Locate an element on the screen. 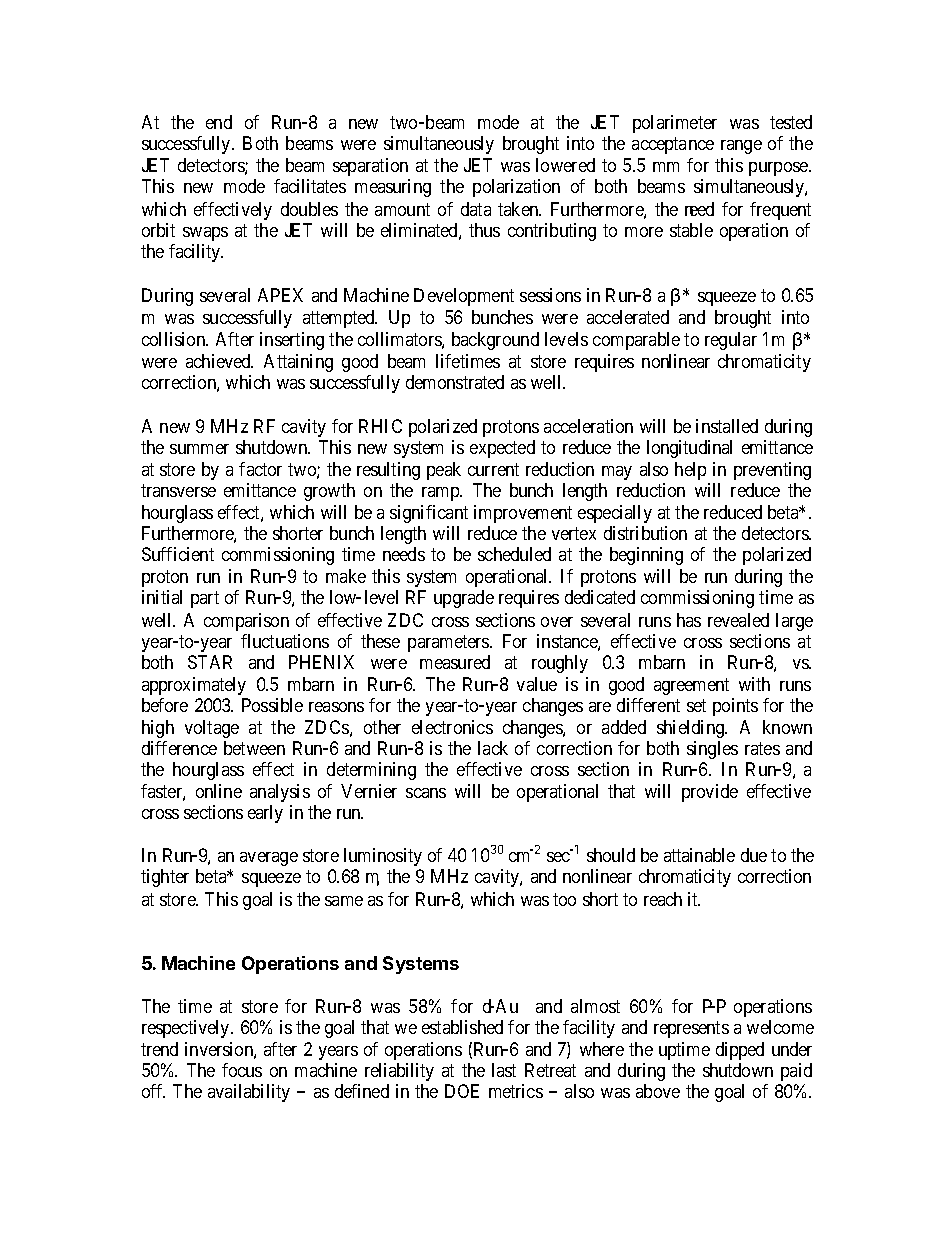  regular is located at coordinates (731, 341).
